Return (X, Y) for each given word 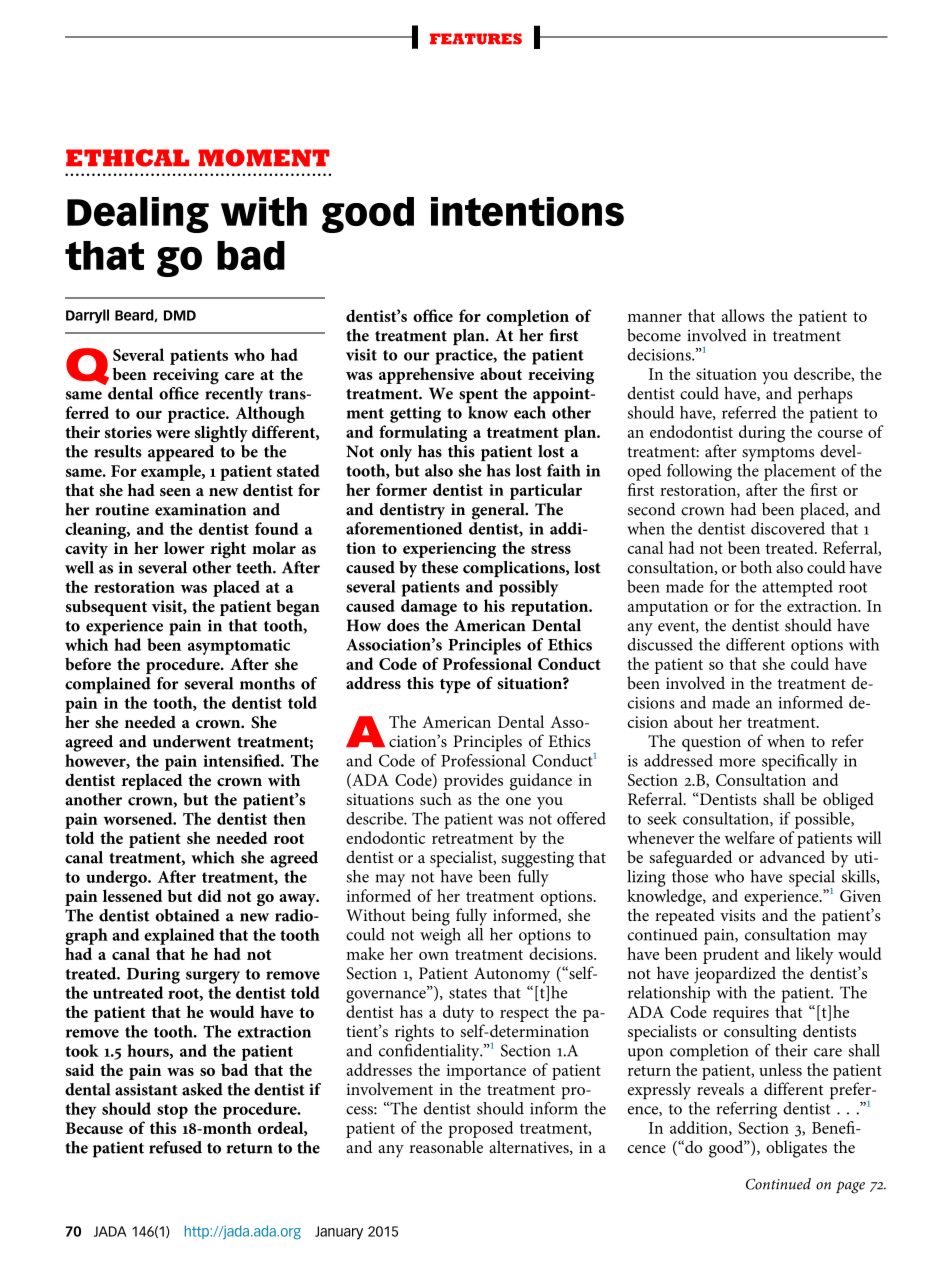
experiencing (449, 550)
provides (473, 781)
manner (654, 318)
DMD (180, 315)
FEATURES (476, 39)
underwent (192, 741)
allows (743, 315)
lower (184, 548)
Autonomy (512, 975)
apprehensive (426, 375)
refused (175, 1147)
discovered (788, 527)
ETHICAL (127, 158)
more (737, 762)
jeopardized (735, 975)
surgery (213, 977)
